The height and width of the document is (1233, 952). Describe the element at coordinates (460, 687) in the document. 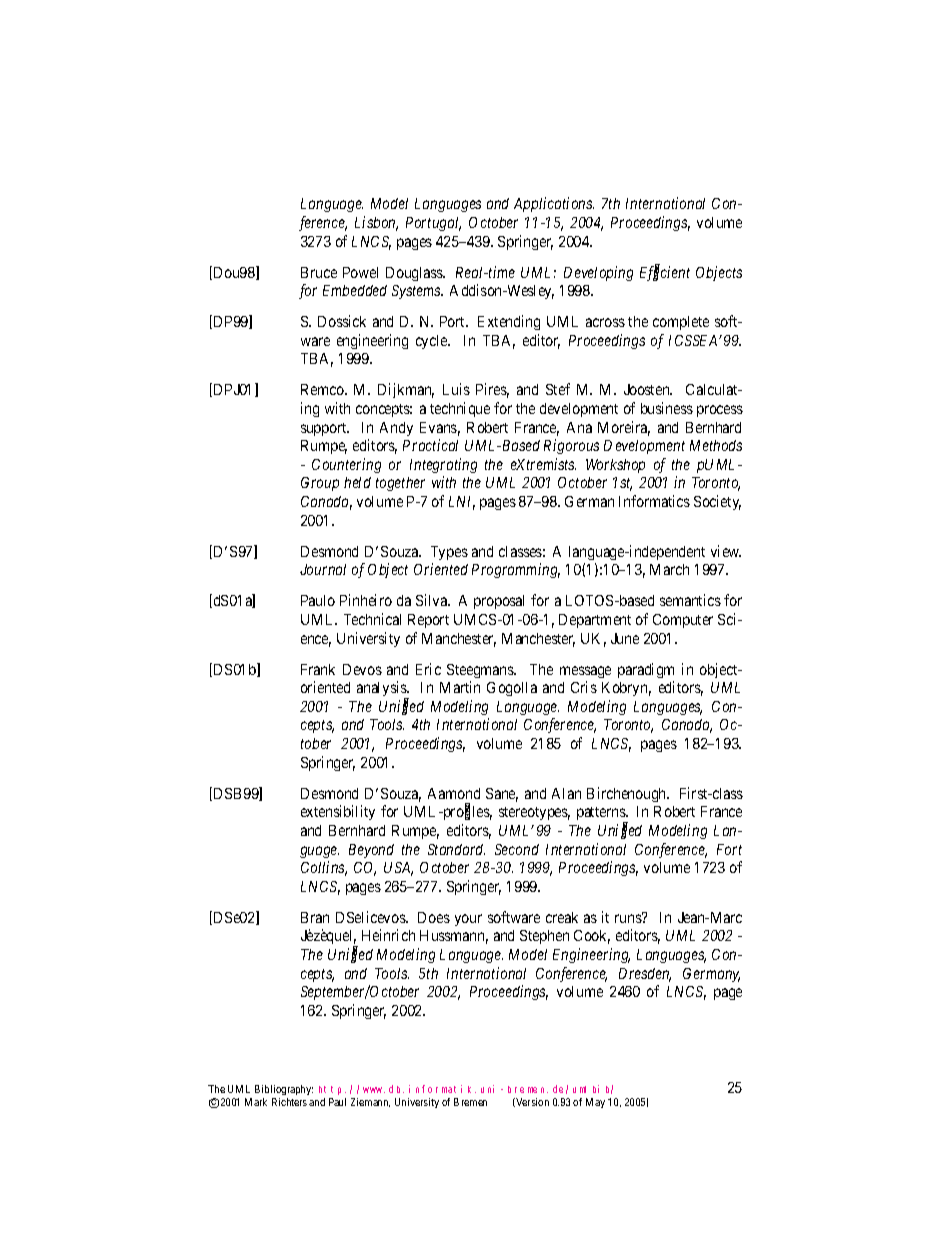

I see `Martin` at that location.
